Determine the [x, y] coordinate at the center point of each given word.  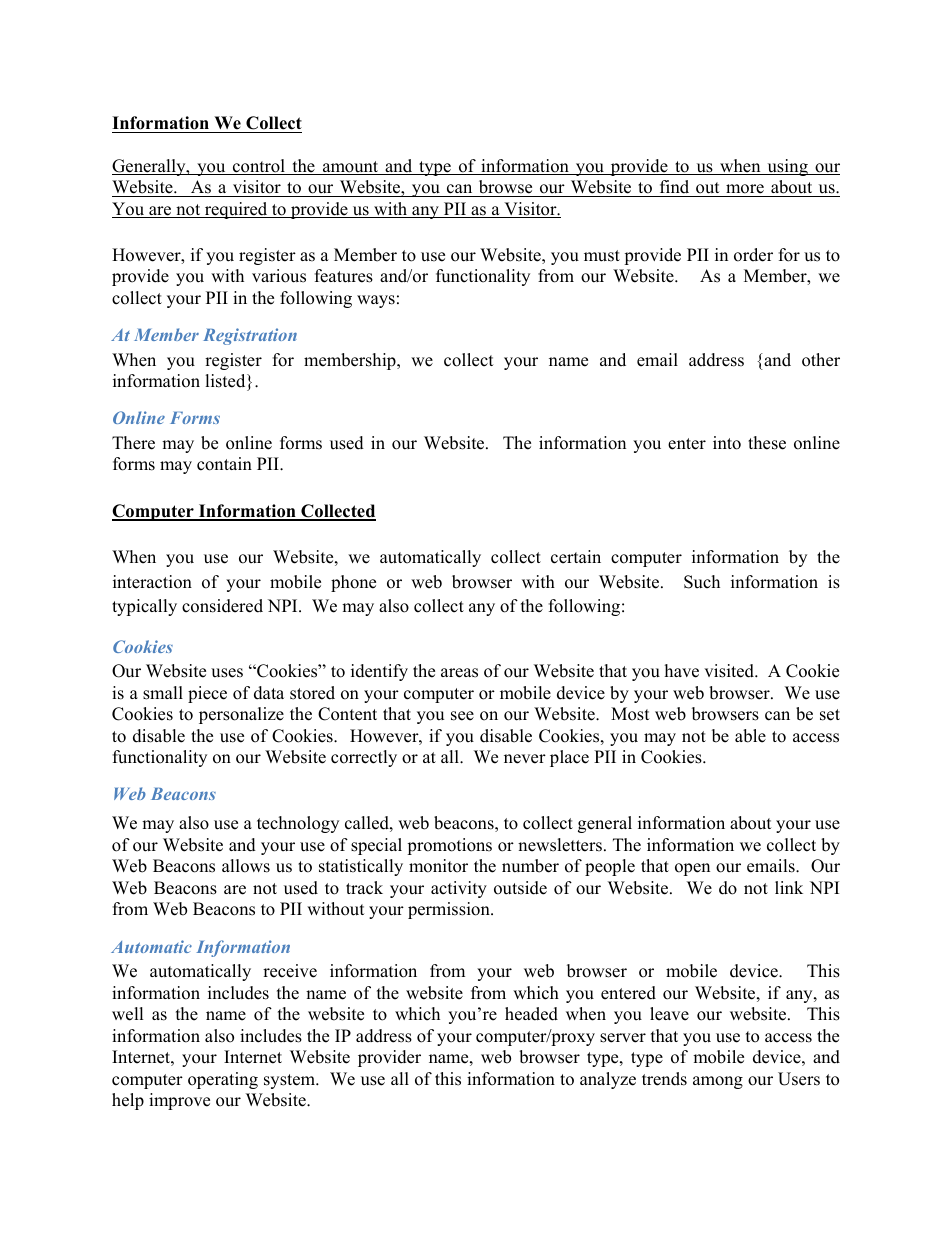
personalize [241, 715]
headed [531, 1014]
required [236, 210]
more [745, 189]
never [525, 759]
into [727, 443]
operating [223, 1080]
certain [576, 557]
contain [224, 464]
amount [350, 168]
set [830, 715]
